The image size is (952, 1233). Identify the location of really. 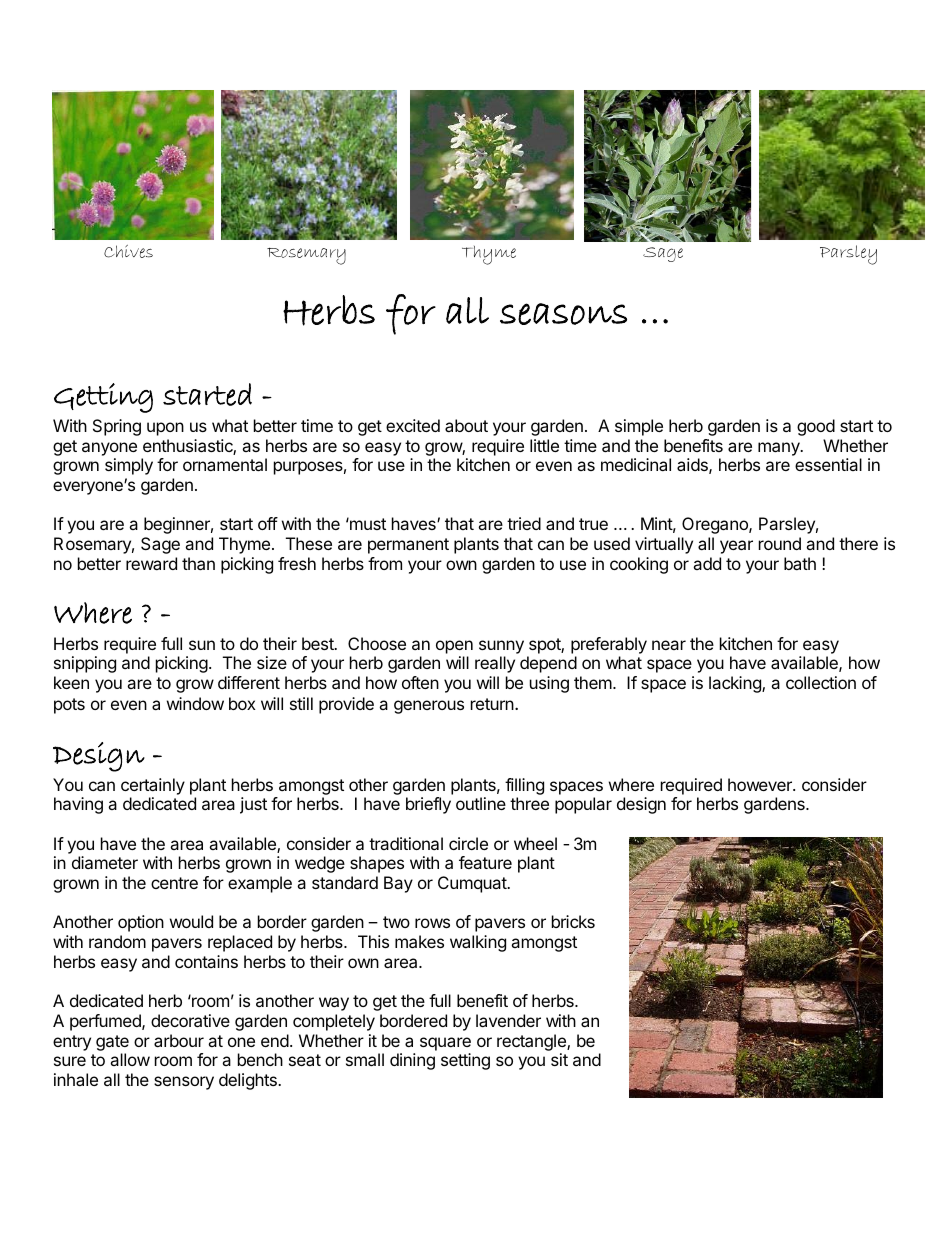
(495, 664).
